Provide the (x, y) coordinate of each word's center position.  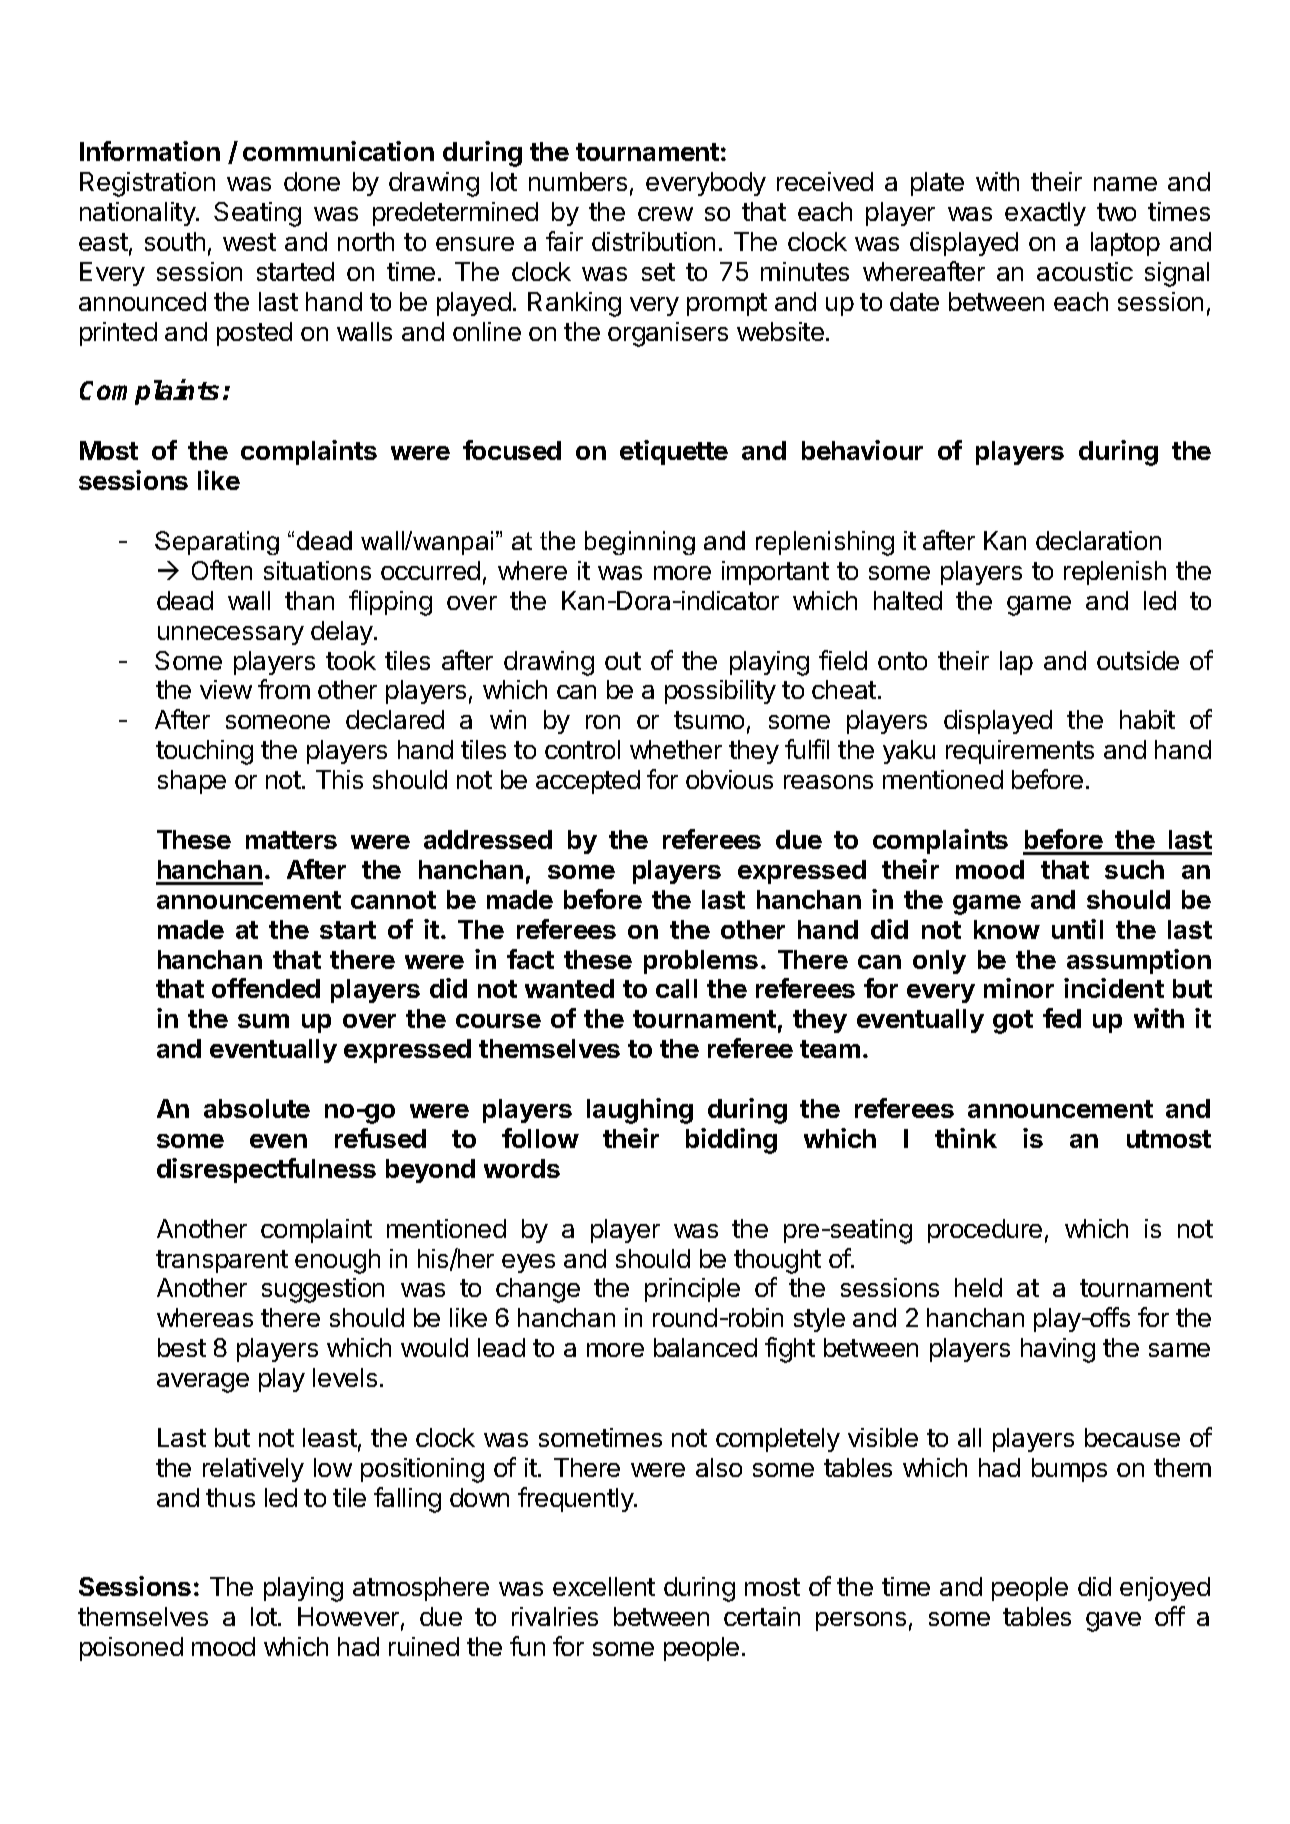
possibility (720, 692)
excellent (604, 1586)
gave (1113, 1622)
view (226, 689)
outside (1138, 660)
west (249, 242)
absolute (257, 1108)
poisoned (131, 1649)
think (966, 1138)
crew (665, 214)
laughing (640, 1111)
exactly (1045, 214)
